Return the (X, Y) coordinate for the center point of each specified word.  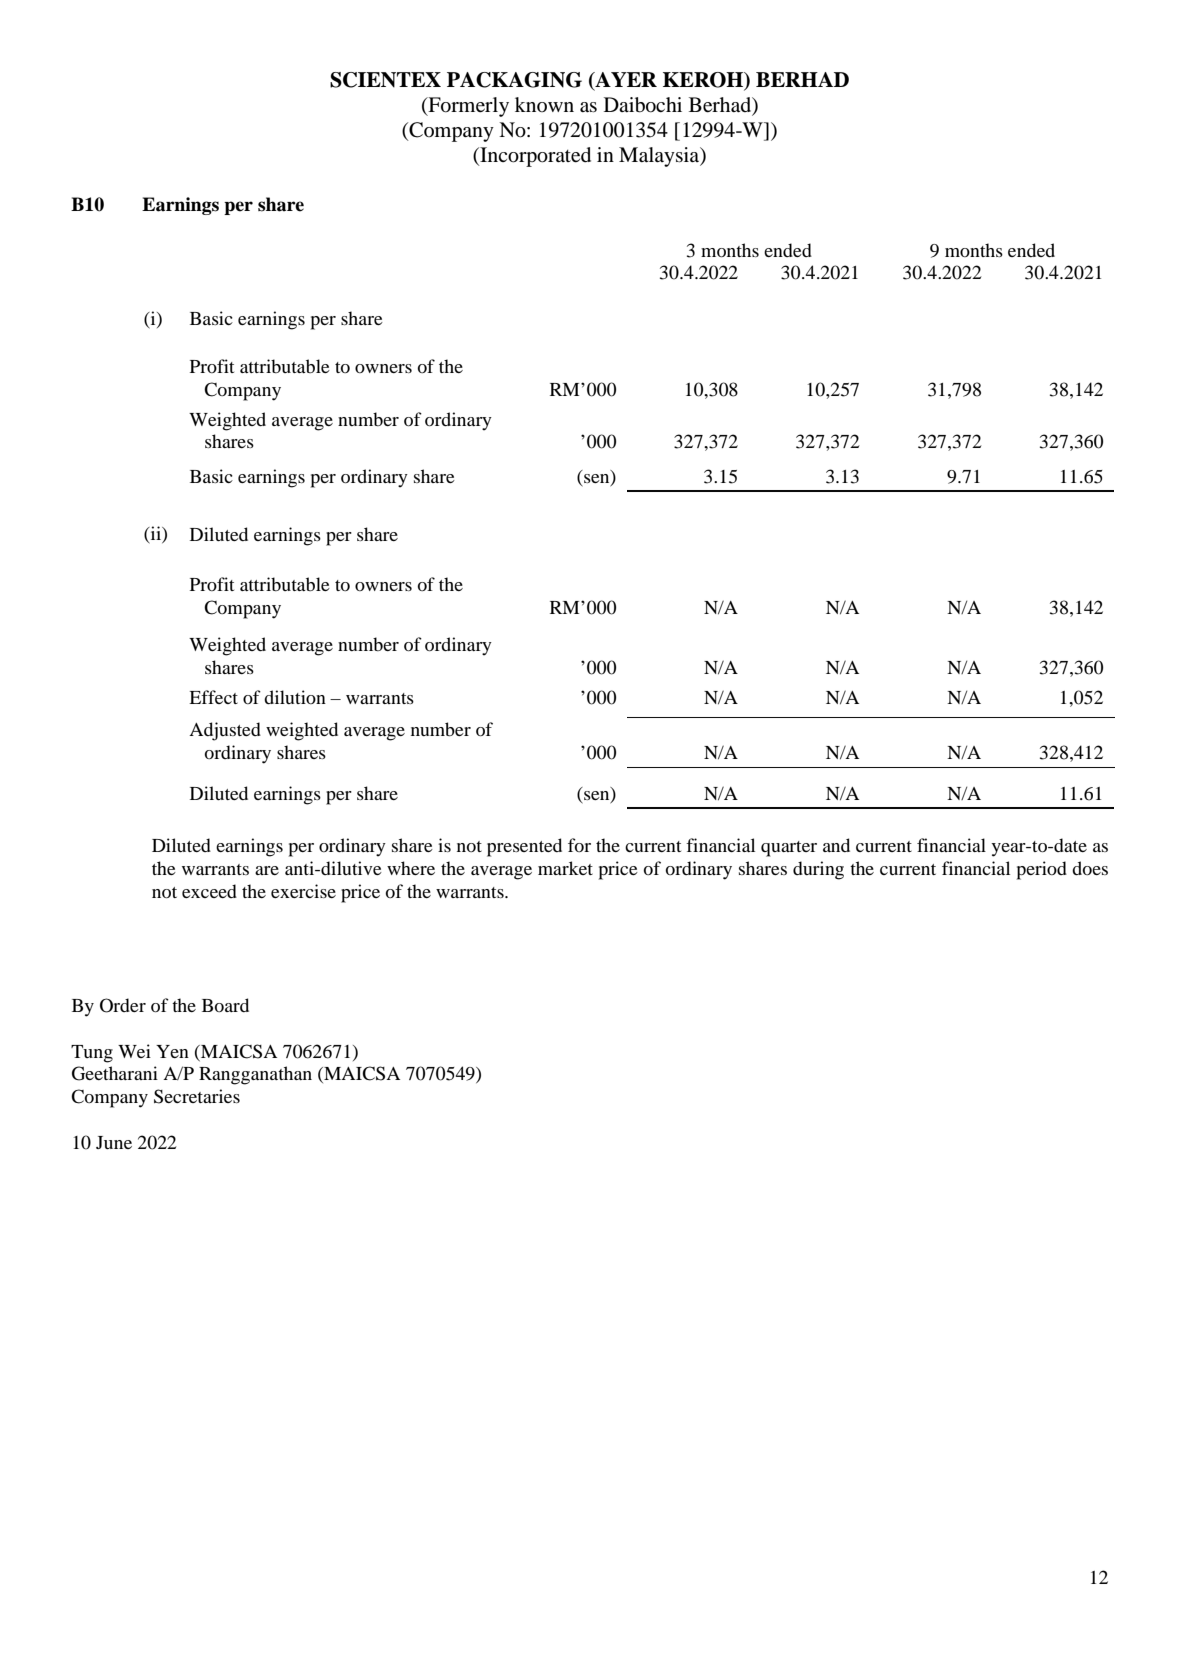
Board (225, 1005)
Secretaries (197, 1096)
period (1042, 870)
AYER (625, 81)
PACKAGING (514, 80)
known (544, 104)
